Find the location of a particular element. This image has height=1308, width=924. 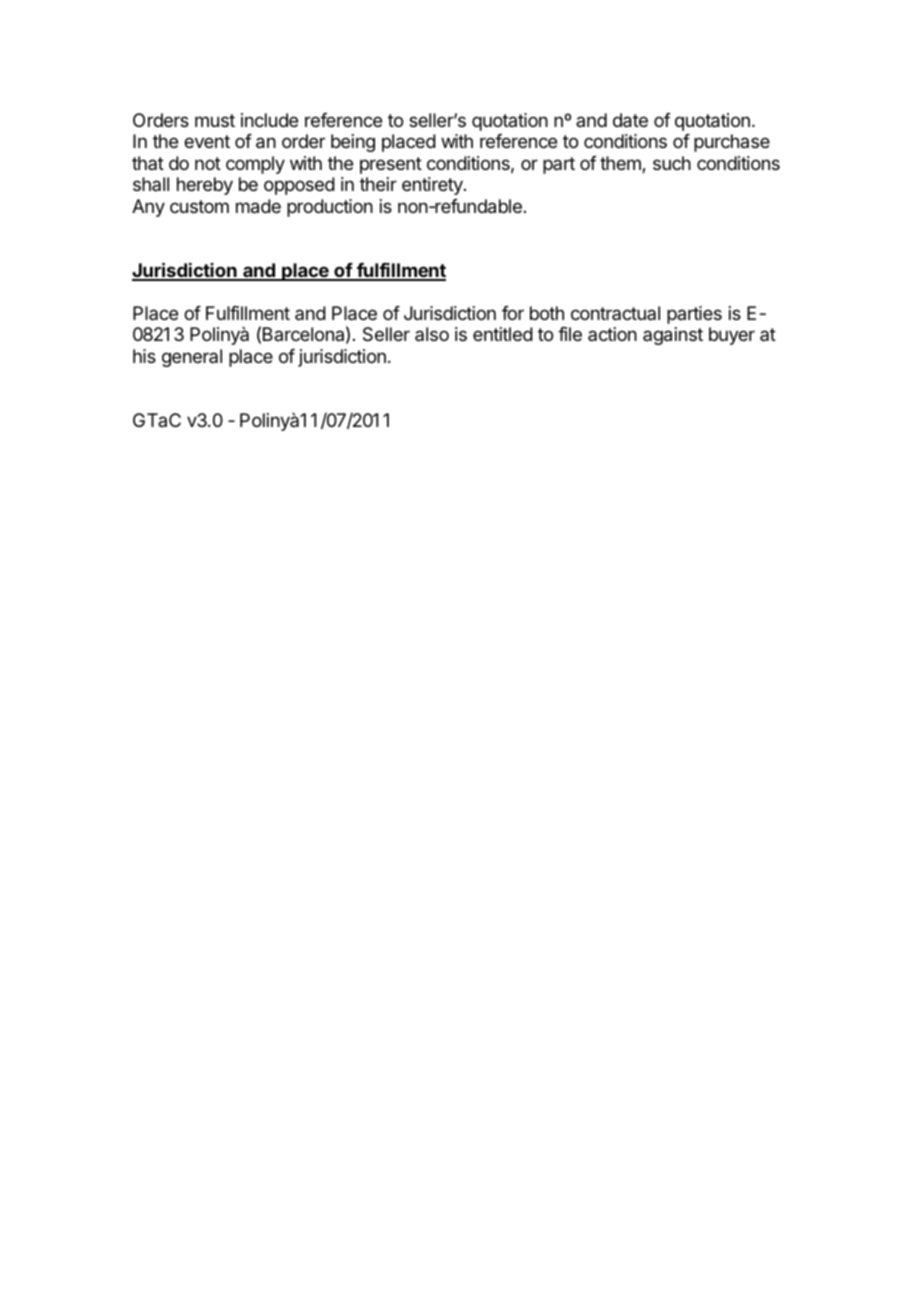

against is located at coordinates (673, 336).
